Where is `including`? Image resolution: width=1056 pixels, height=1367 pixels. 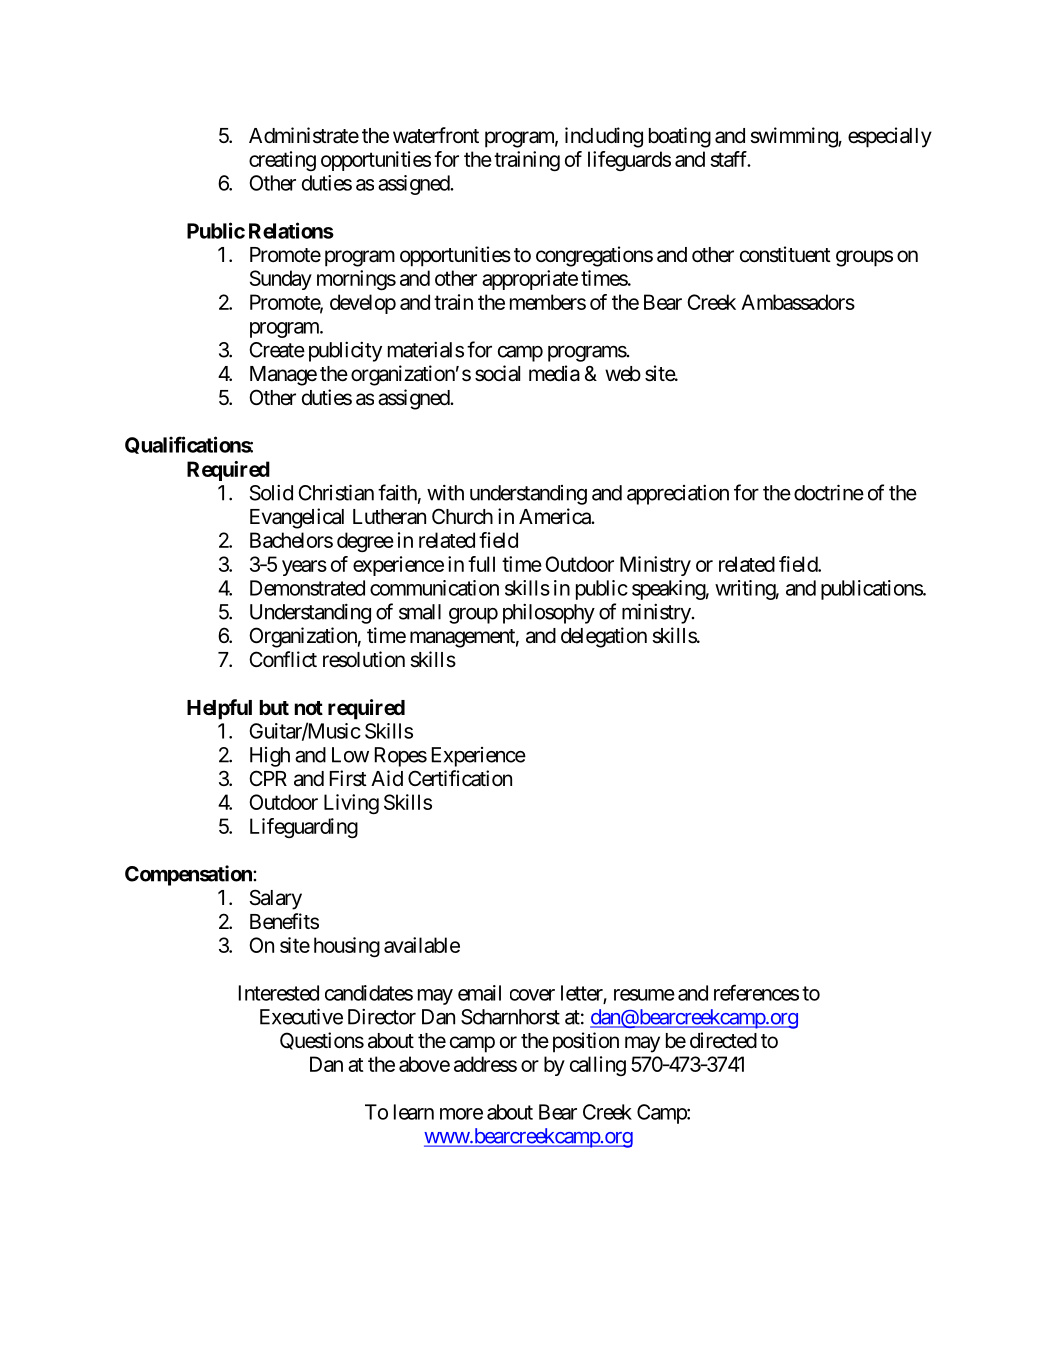 including is located at coordinates (604, 137).
